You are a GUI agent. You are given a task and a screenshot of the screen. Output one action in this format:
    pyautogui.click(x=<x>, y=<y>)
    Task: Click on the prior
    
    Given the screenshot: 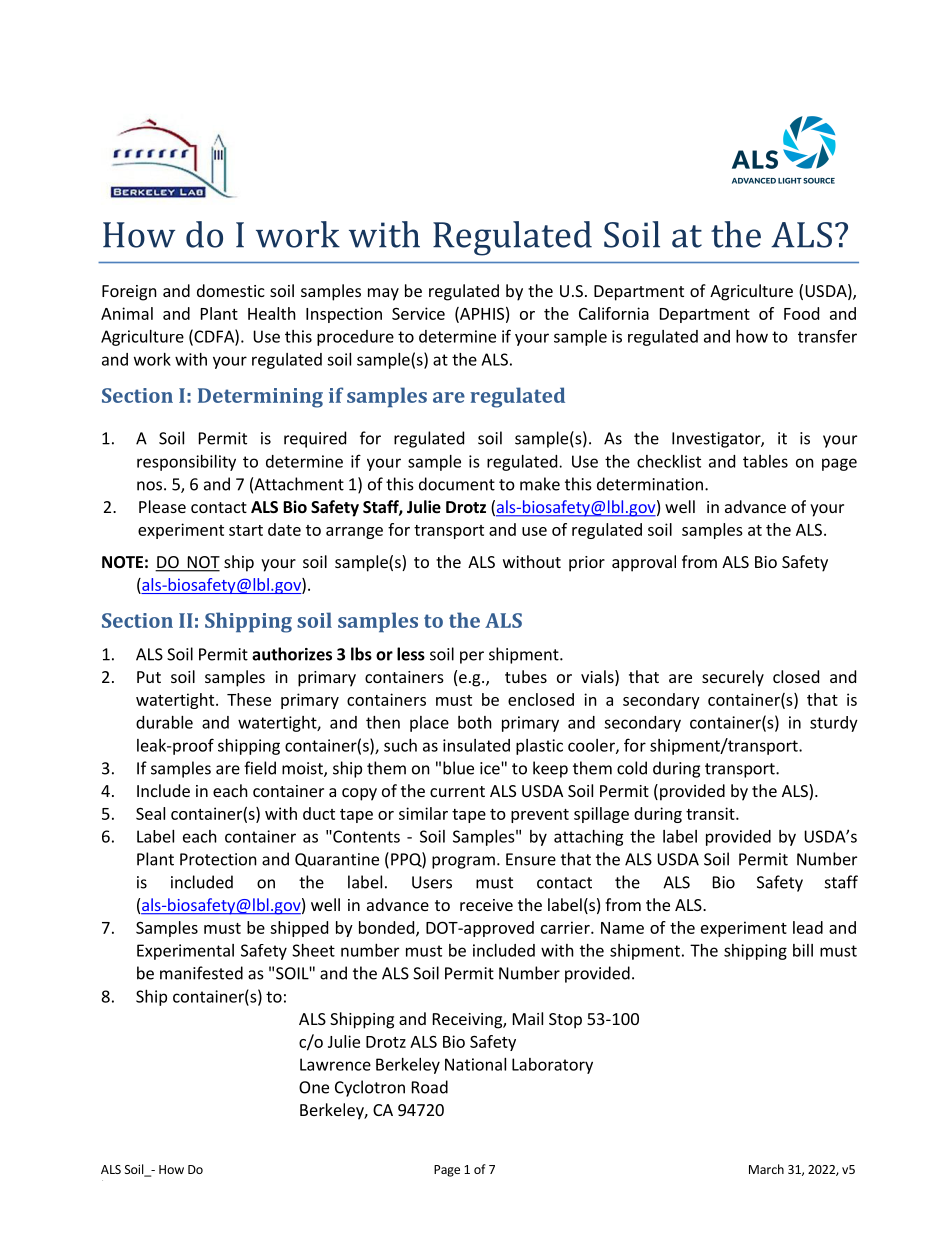 What is the action you would take?
    pyautogui.click(x=587, y=564)
